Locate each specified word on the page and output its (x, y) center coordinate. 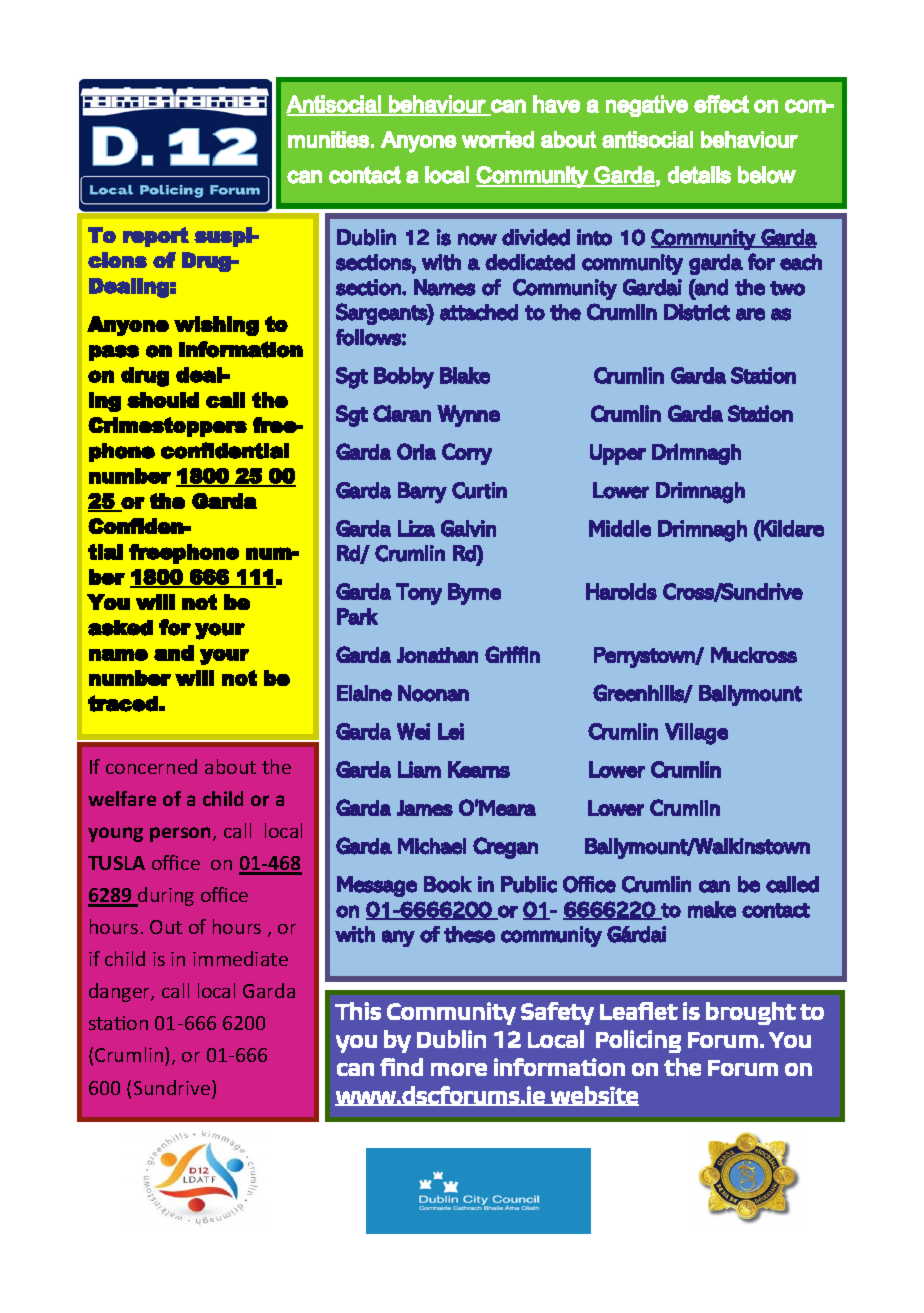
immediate (240, 958)
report (156, 237)
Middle (620, 528)
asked (120, 628)
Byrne (474, 594)
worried (498, 139)
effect (721, 104)
